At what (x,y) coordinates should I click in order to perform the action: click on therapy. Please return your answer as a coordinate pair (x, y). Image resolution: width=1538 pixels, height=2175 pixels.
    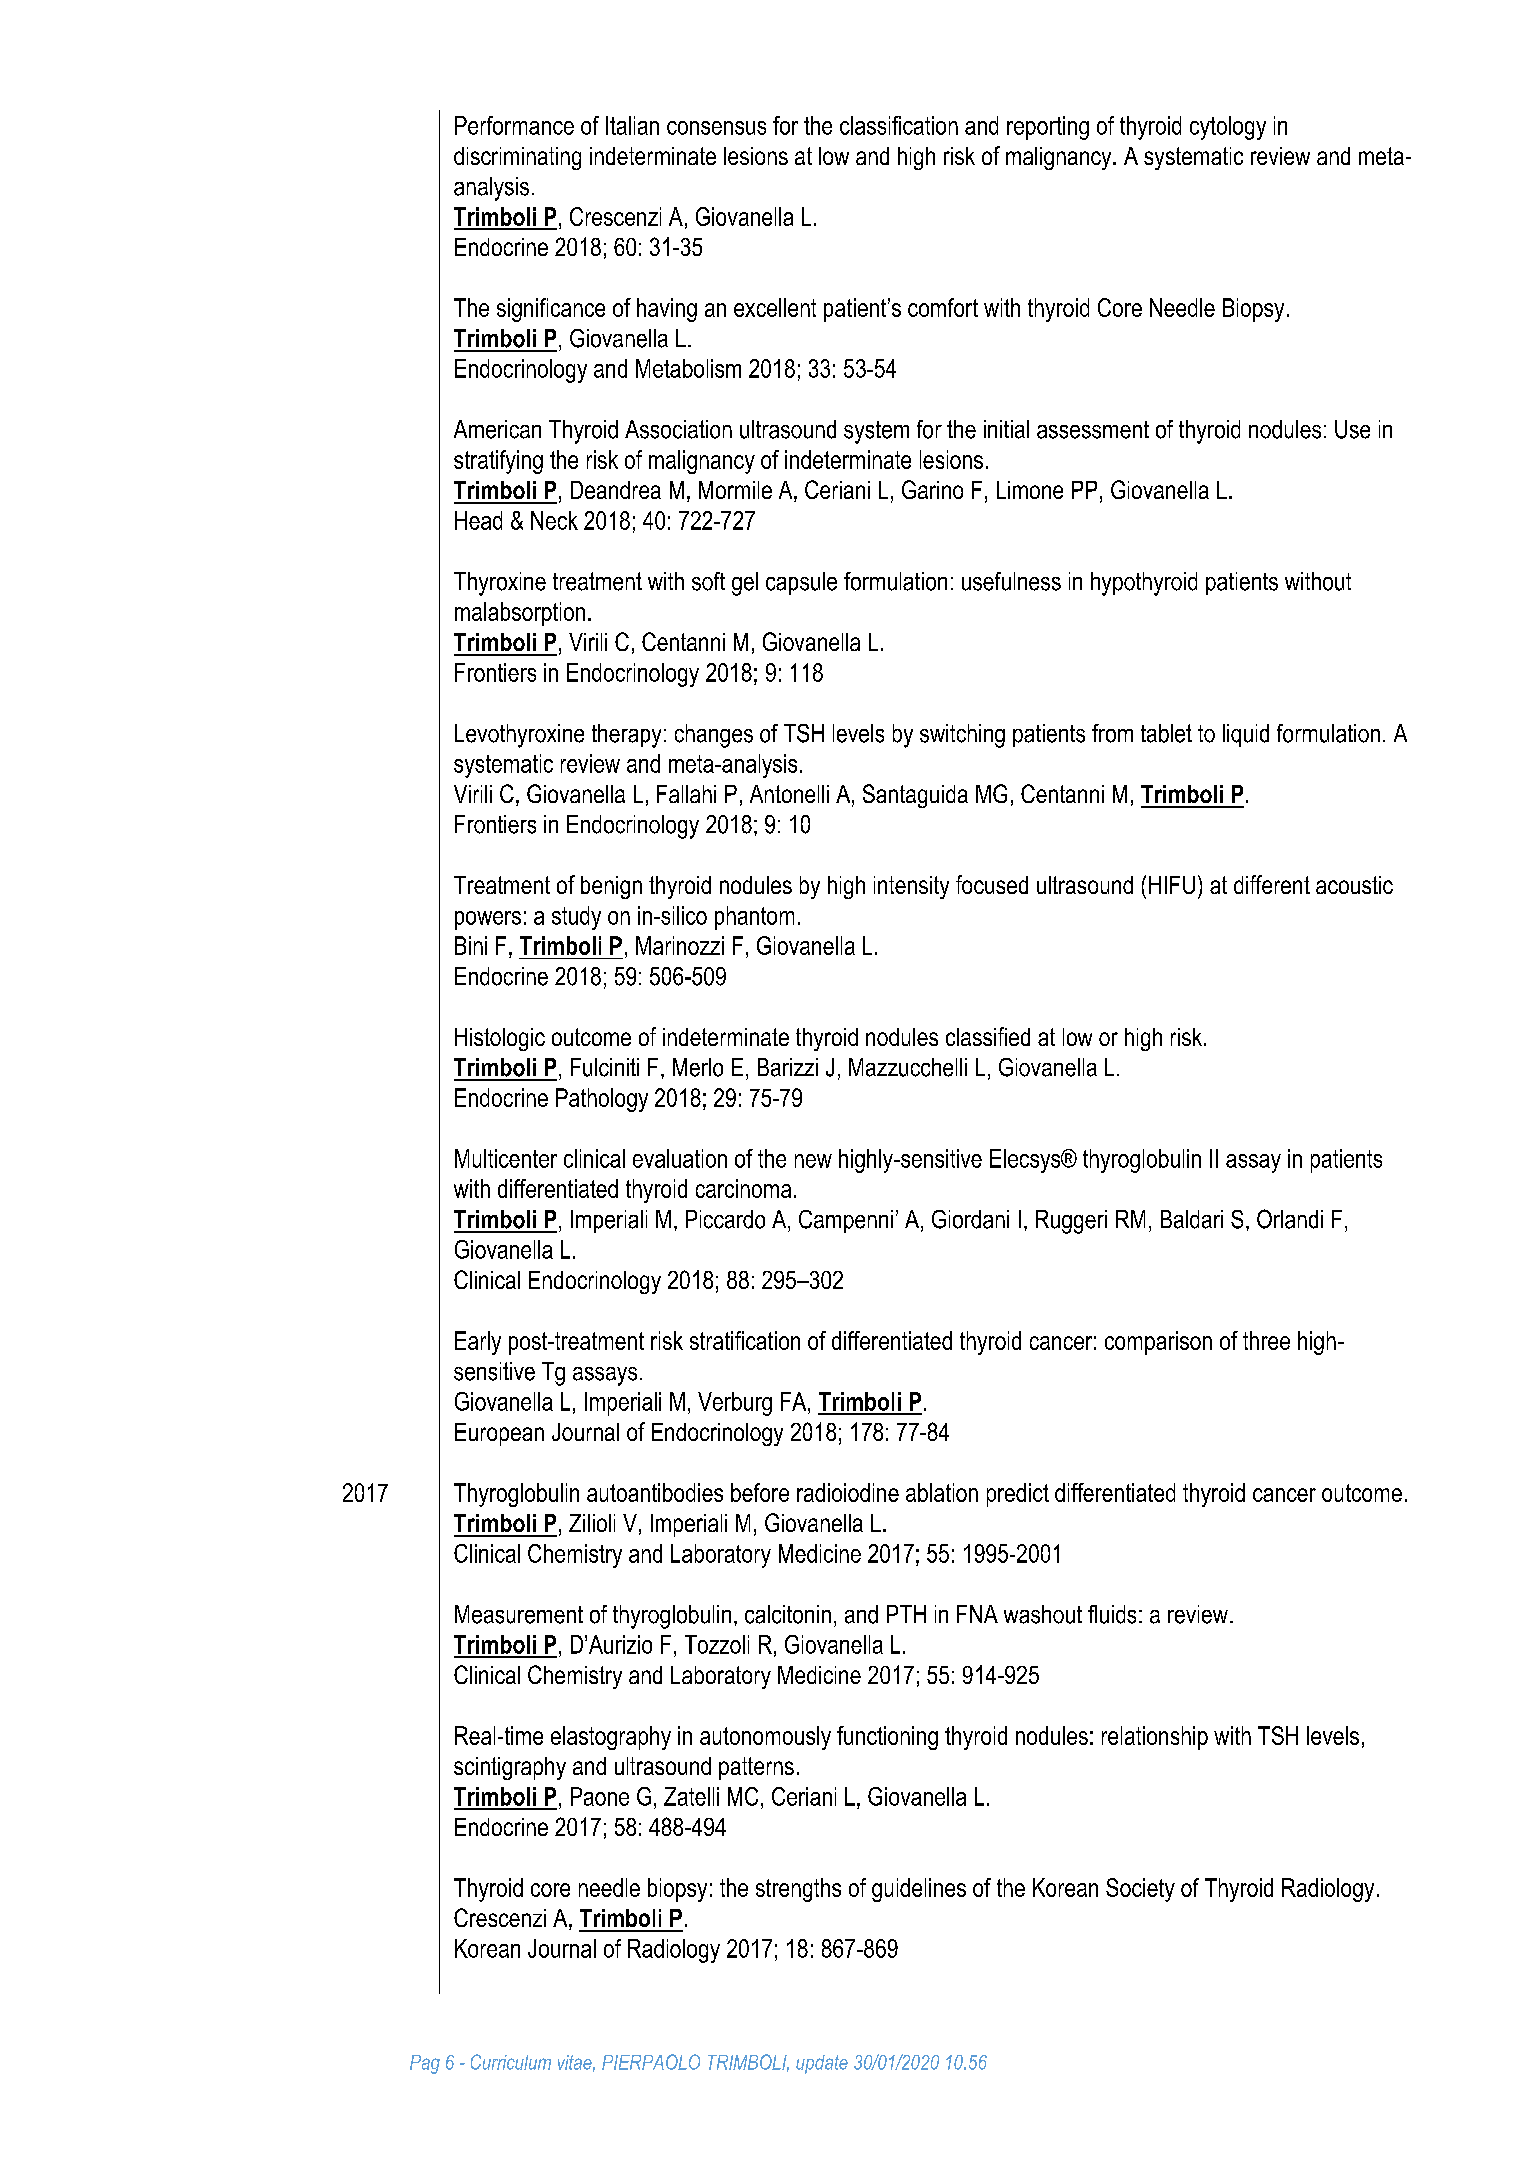
    Looking at the image, I should click on (626, 736).
